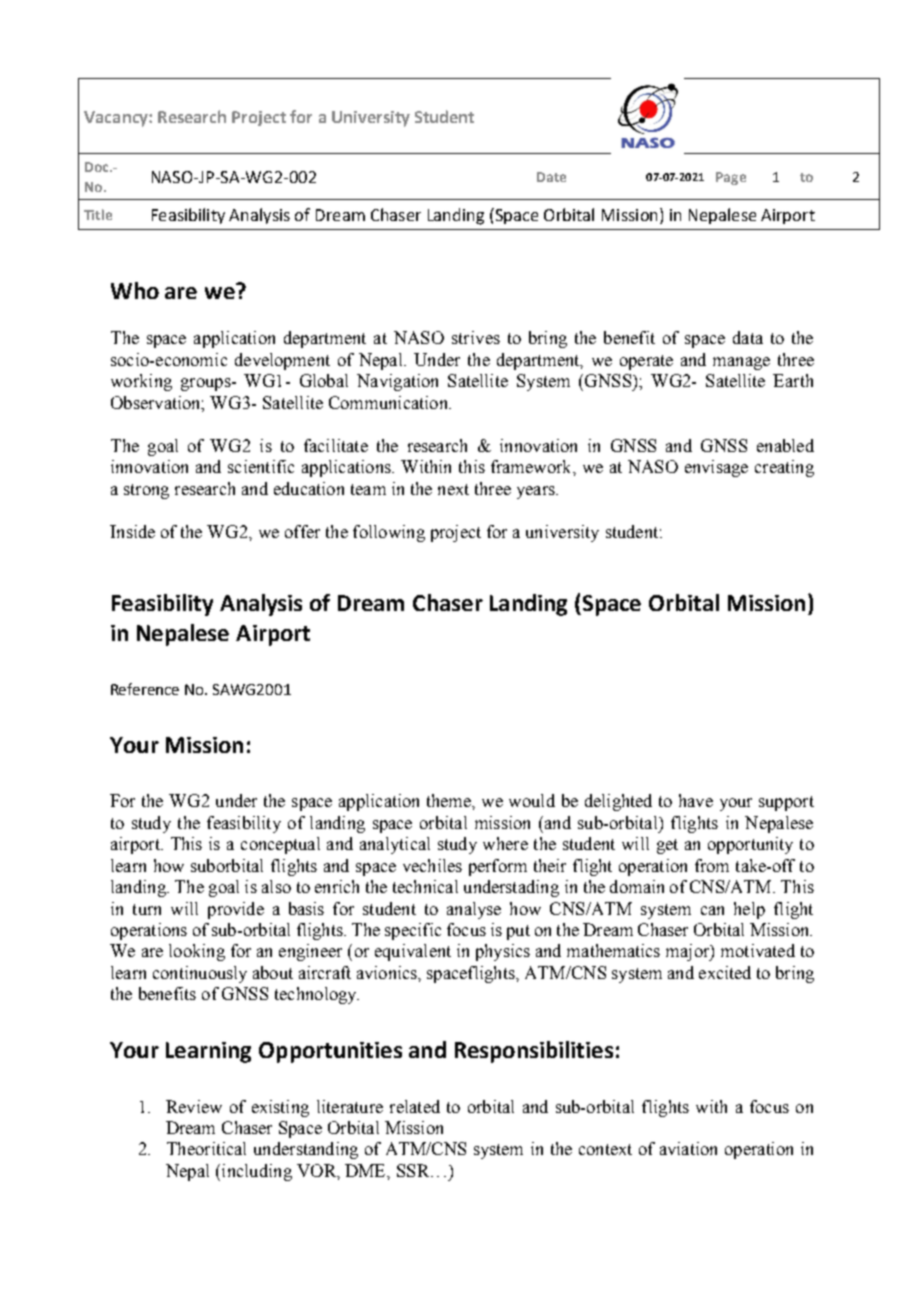 This screenshot has height=1308, width=924. What do you see at coordinates (389, 533) in the screenshot?
I see `following` at bounding box center [389, 533].
